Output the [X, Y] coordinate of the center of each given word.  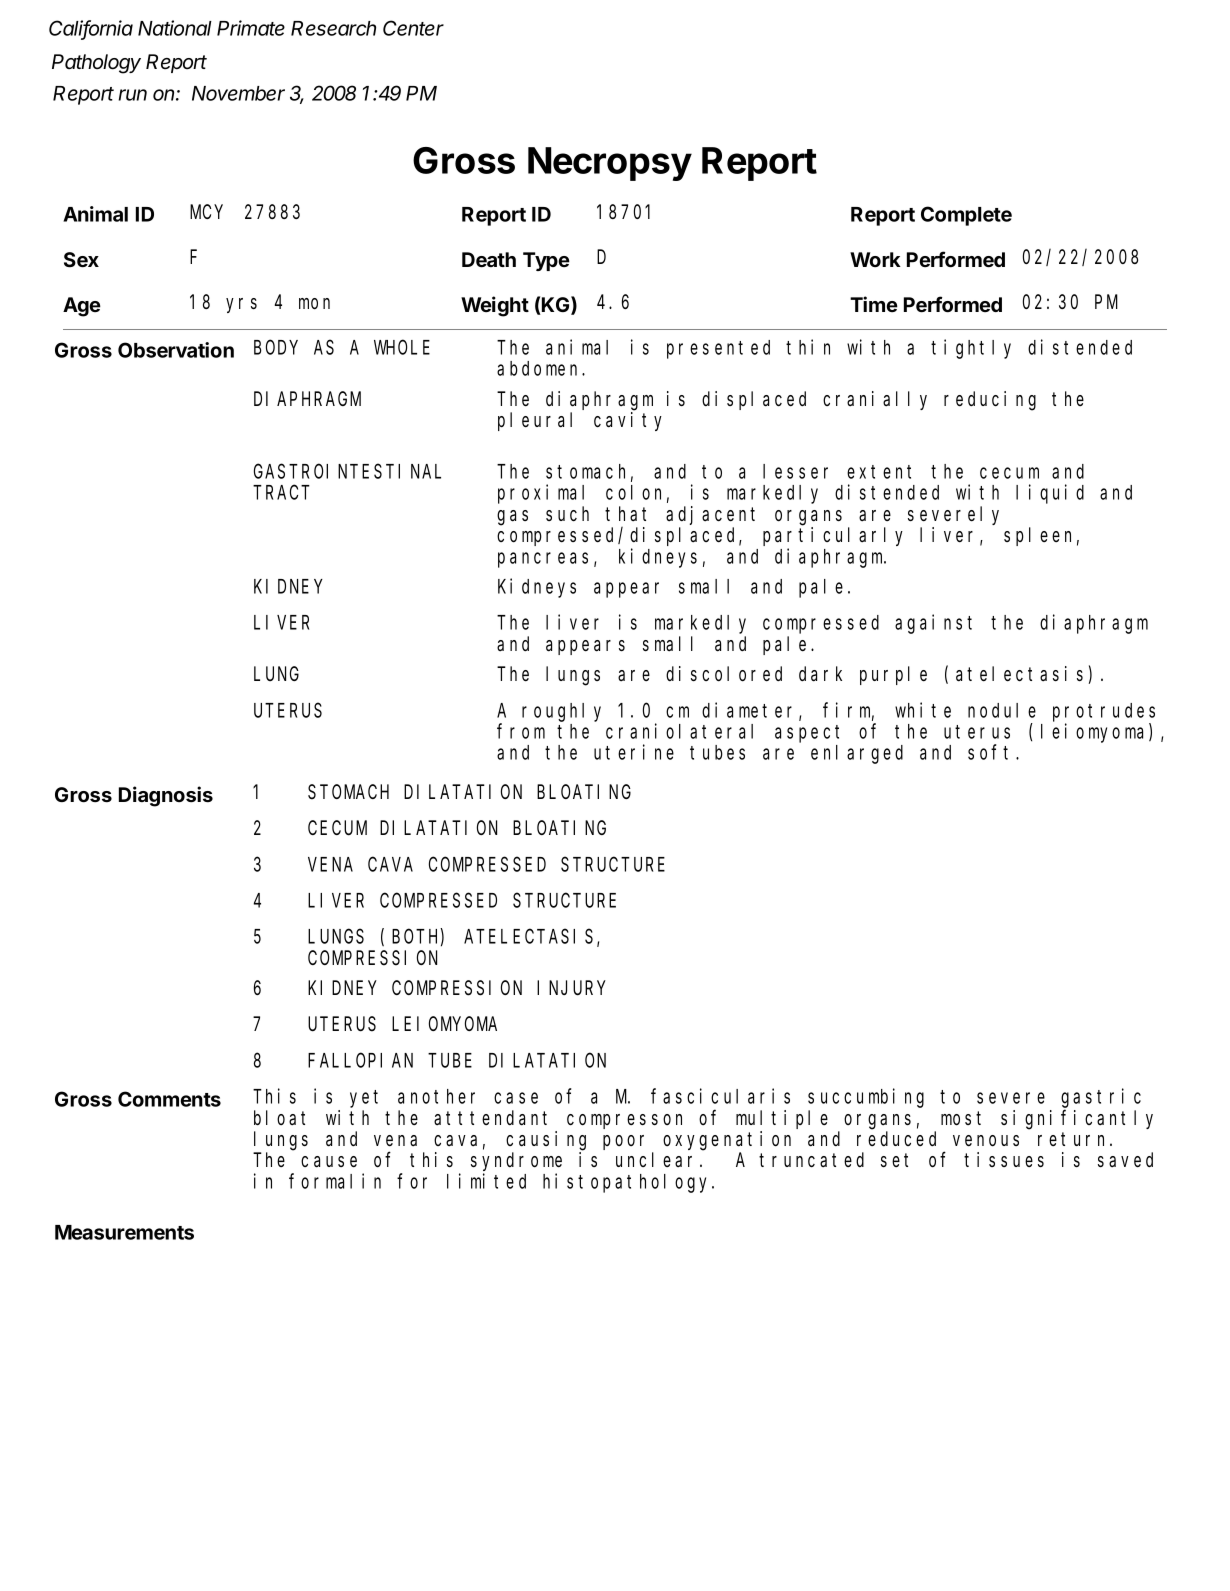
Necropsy [610, 164]
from [521, 731]
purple [893, 675]
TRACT [281, 493]
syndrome [516, 1161]
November [238, 93]
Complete [966, 216]
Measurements [124, 1232]
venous [986, 1141]
